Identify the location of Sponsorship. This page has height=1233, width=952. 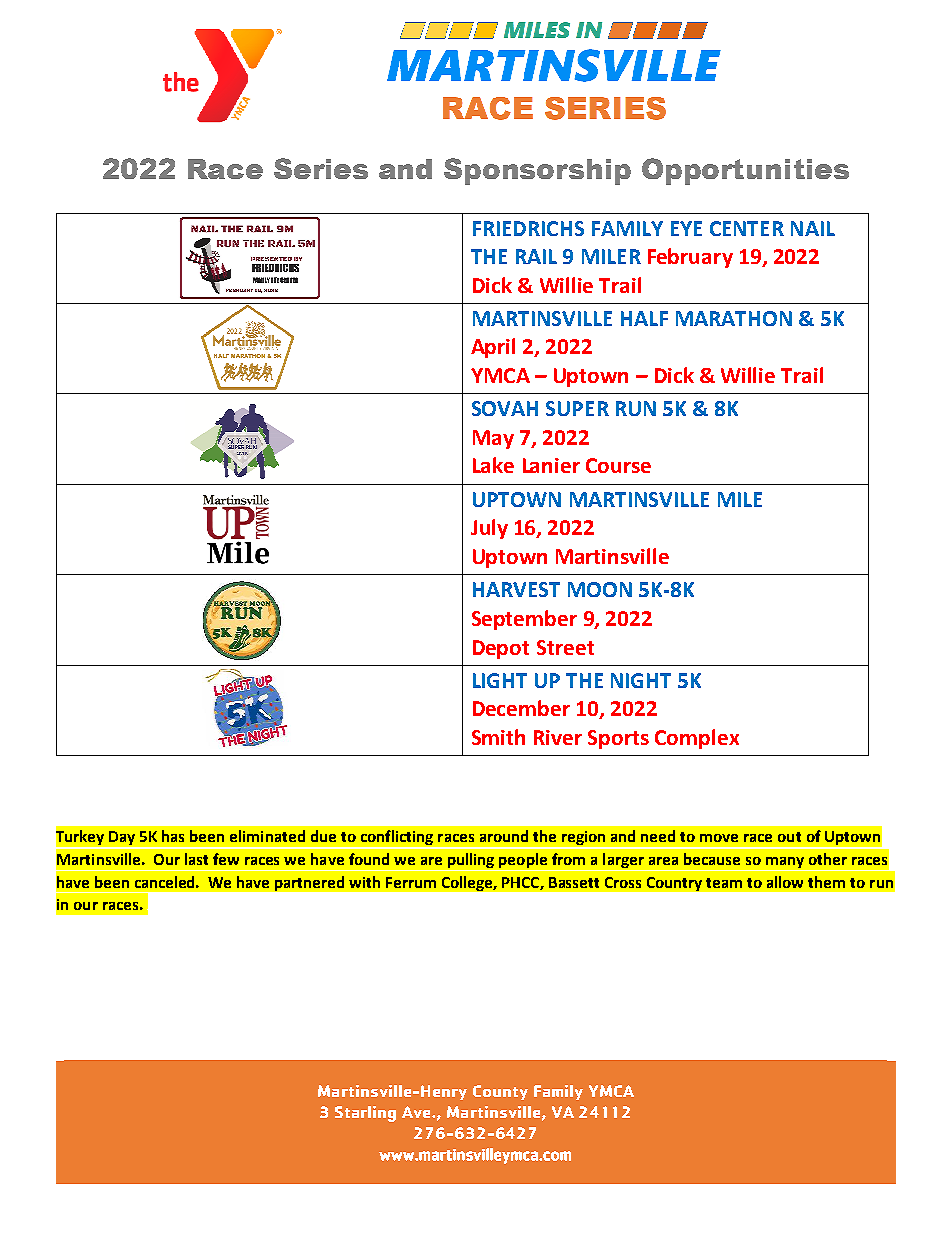
(537, 171).
